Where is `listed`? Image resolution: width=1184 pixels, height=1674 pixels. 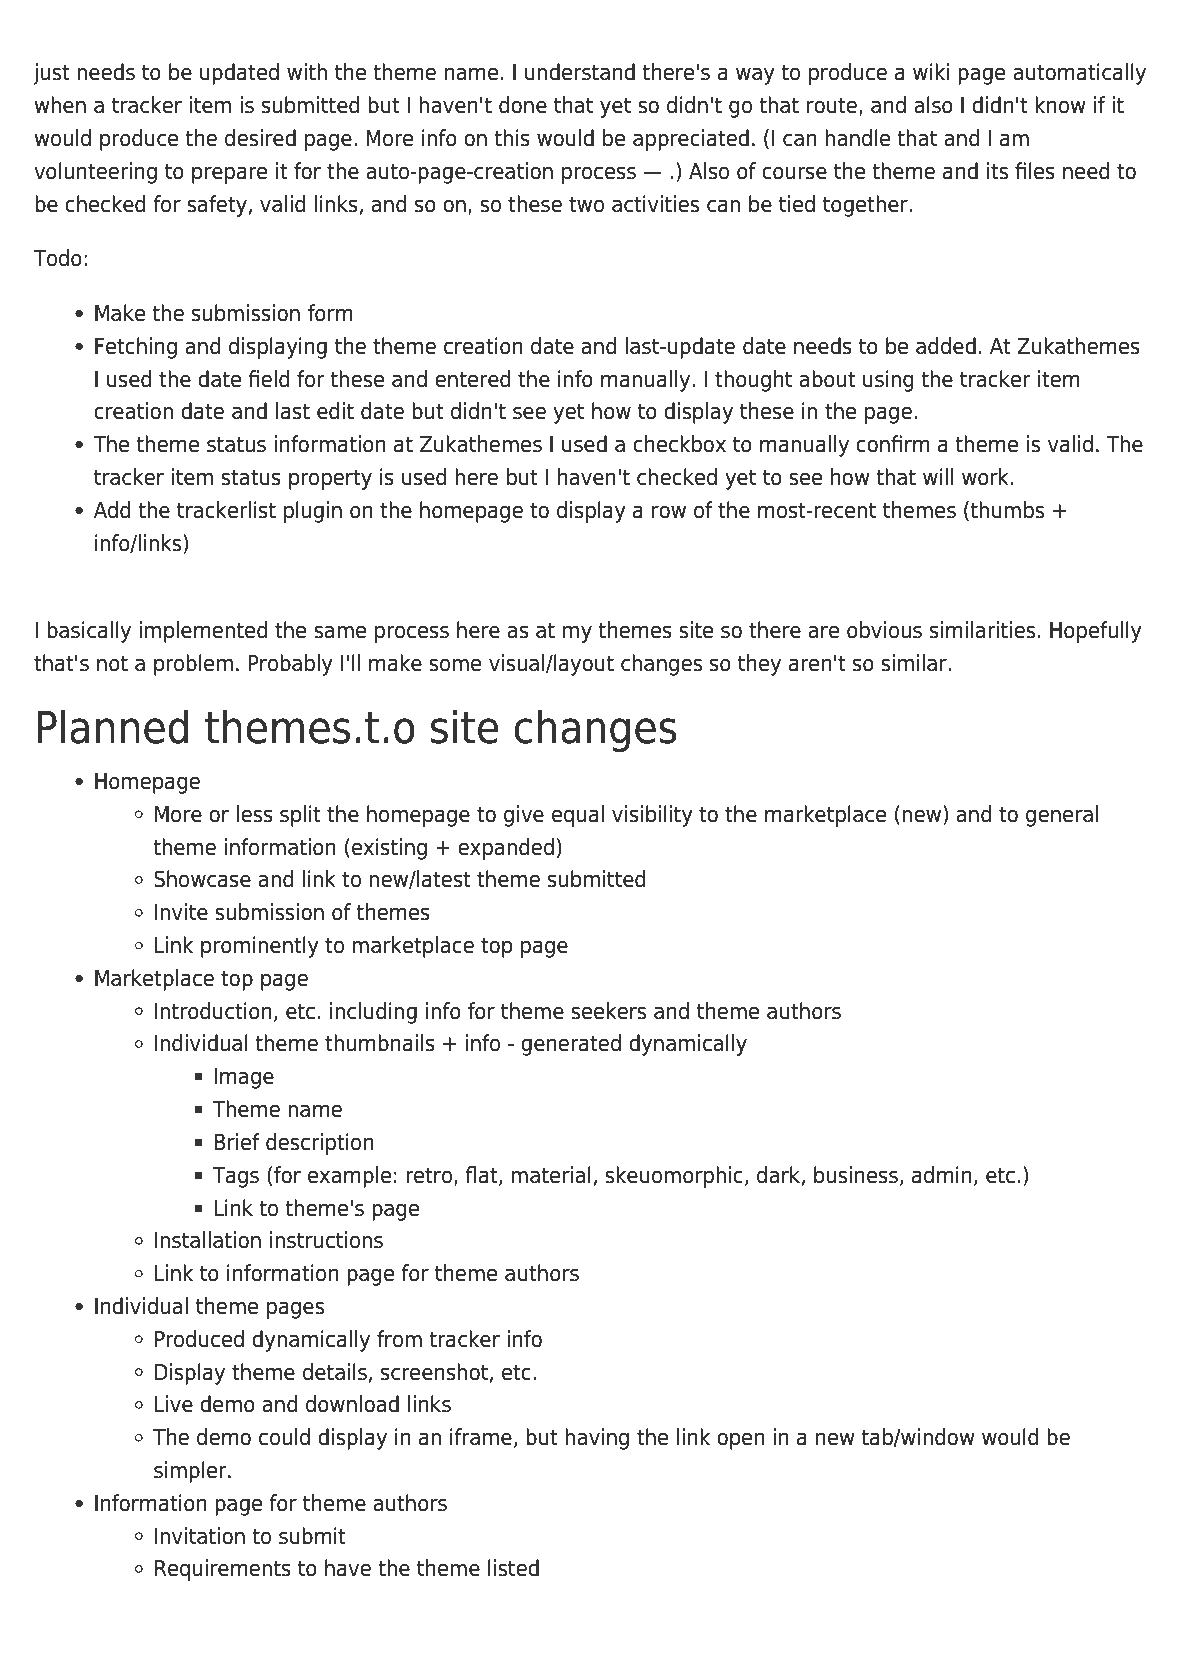
listed is located at coordinates (513, 1568).
